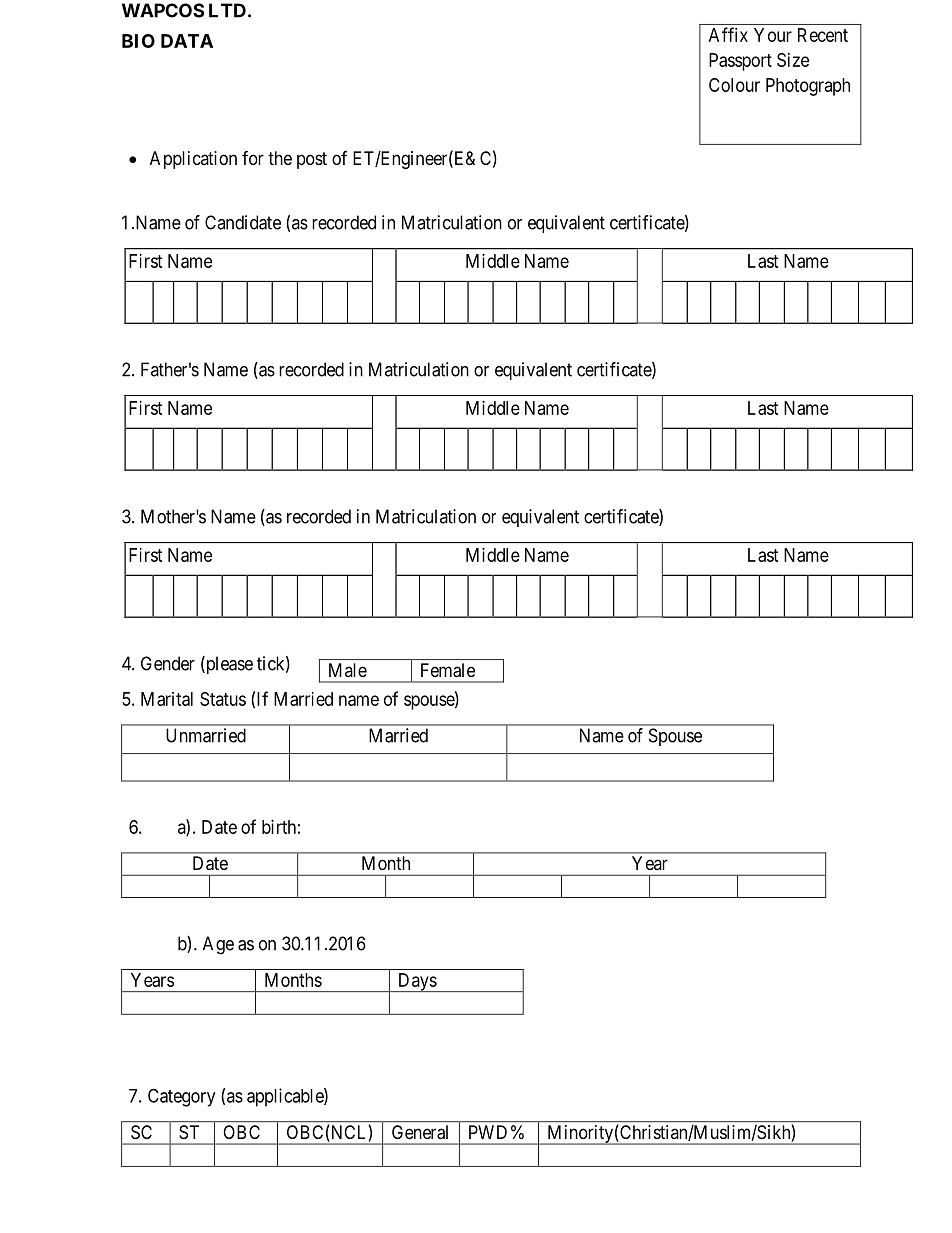 Image resolution: width=952 pixels, height=1233 pixels. I want to click on post, so click(312, 160).
